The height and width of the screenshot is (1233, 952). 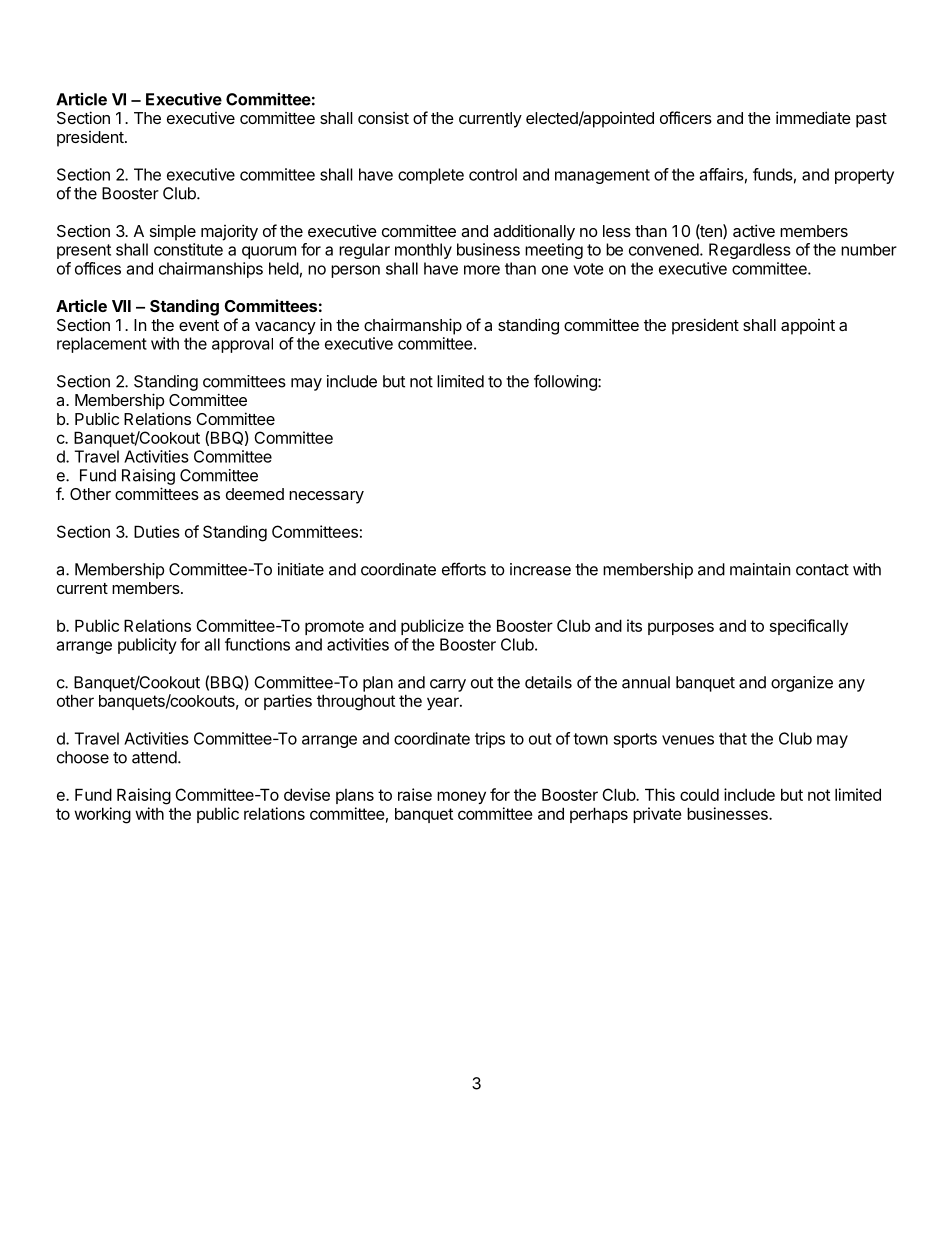 I want to click on more, so click(x=482, y=270).
